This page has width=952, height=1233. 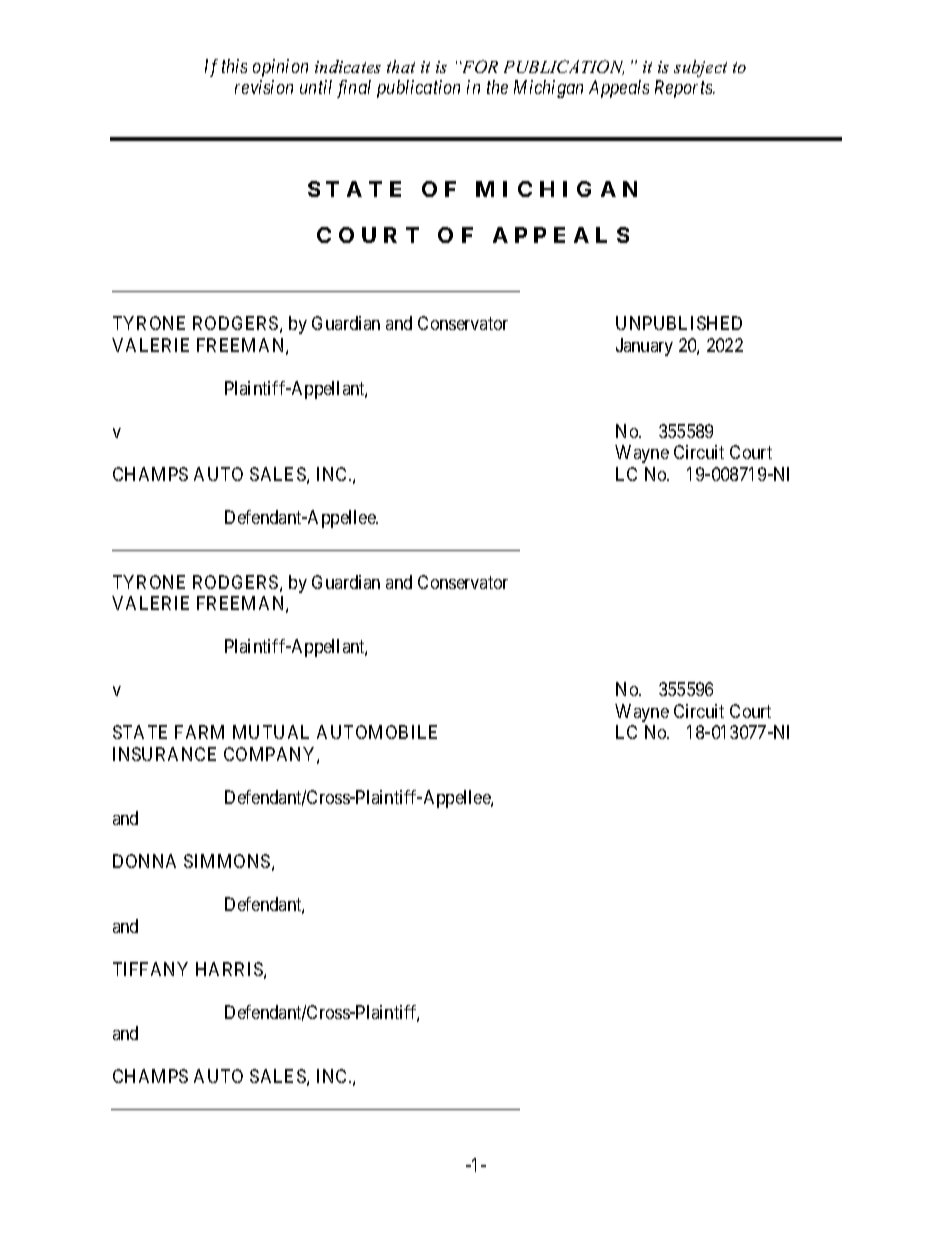 I want to click on UNPUBLISHED, so click(x=679, y=323).
